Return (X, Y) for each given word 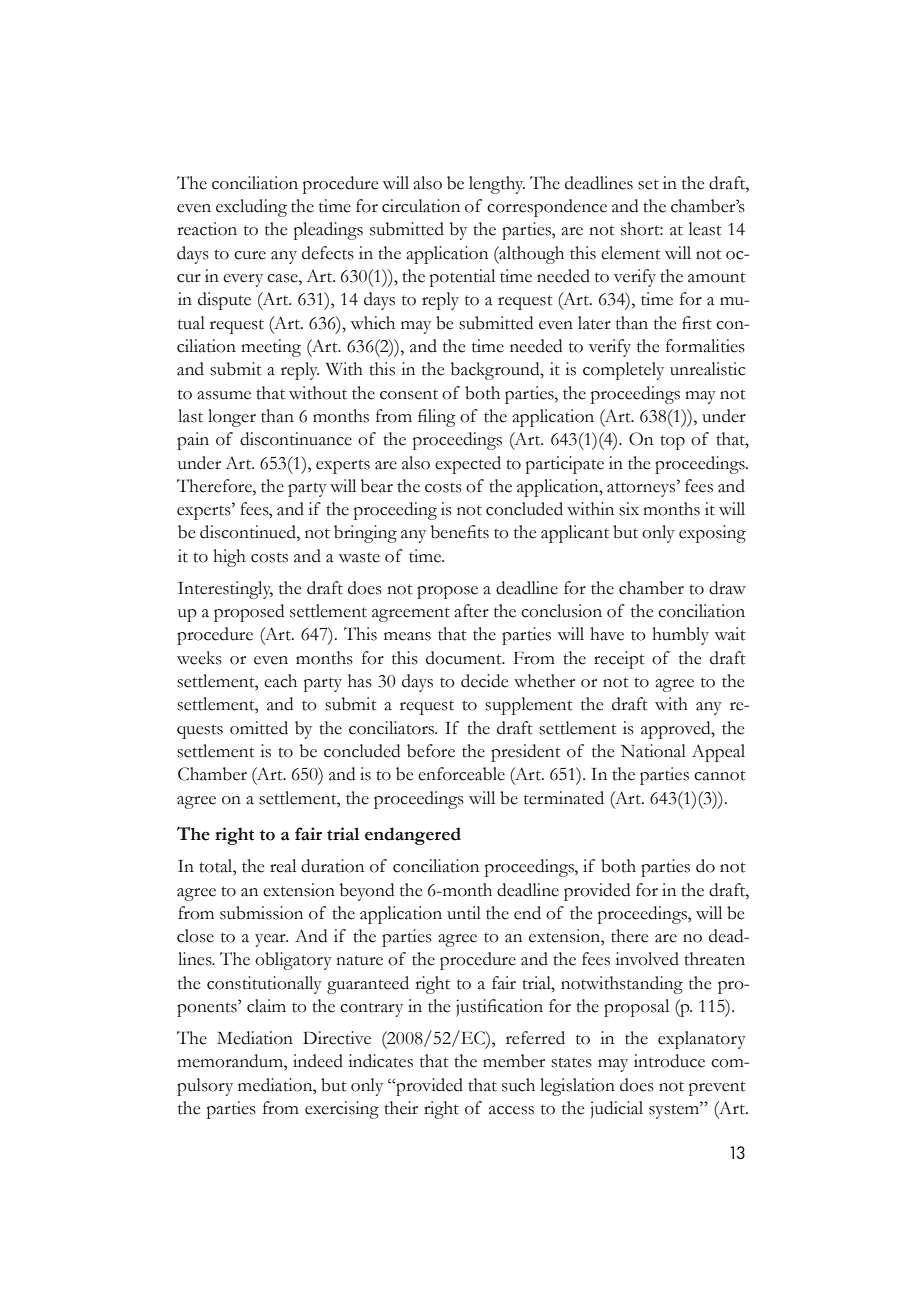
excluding (251, 208)
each (280, 681)
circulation (421, 206)
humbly (680, 636)
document (465, 658)
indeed (318, 1061)
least (705, 229)
